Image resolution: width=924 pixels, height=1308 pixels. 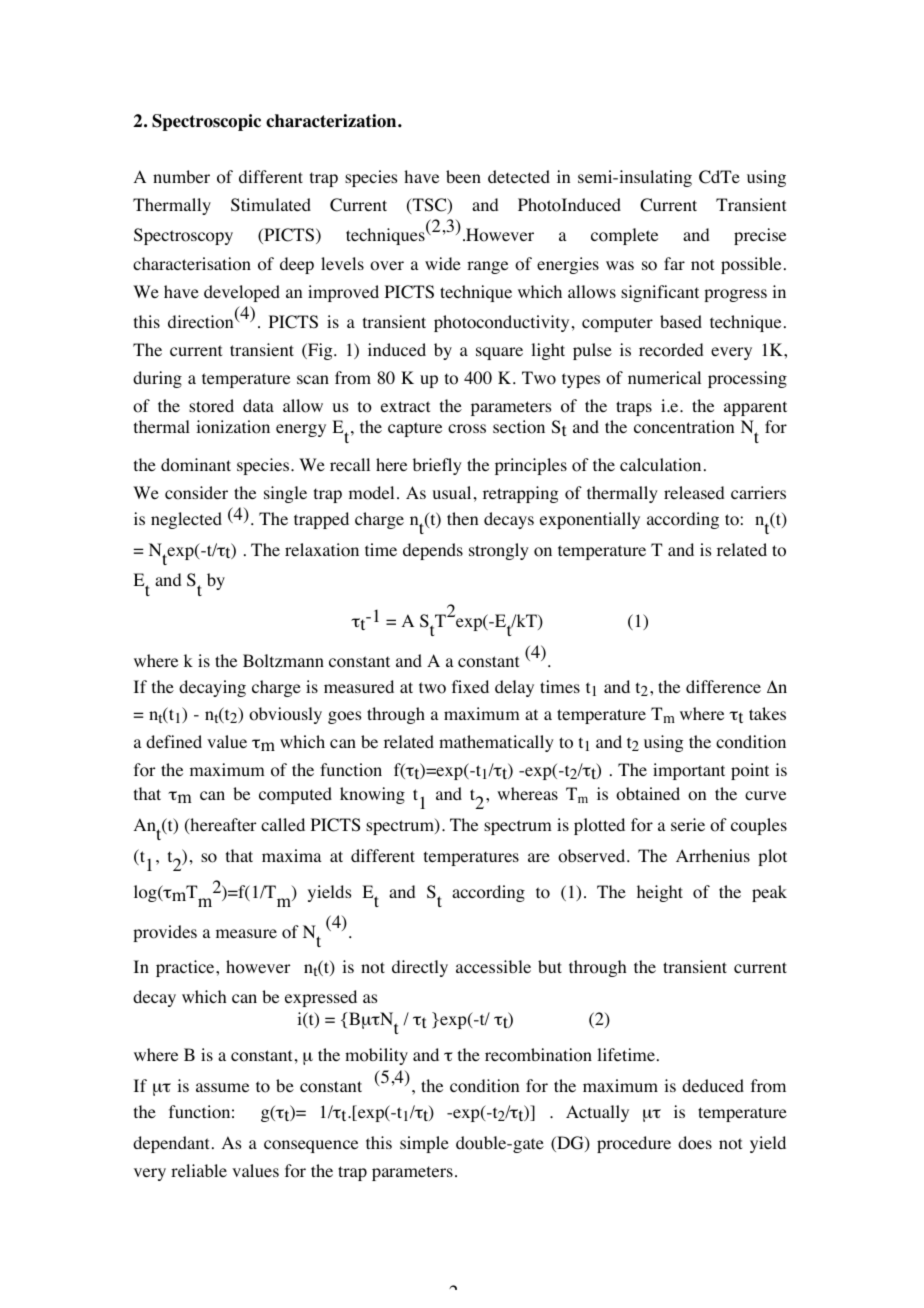 I want to click on been, so click(x=463, y=176).
